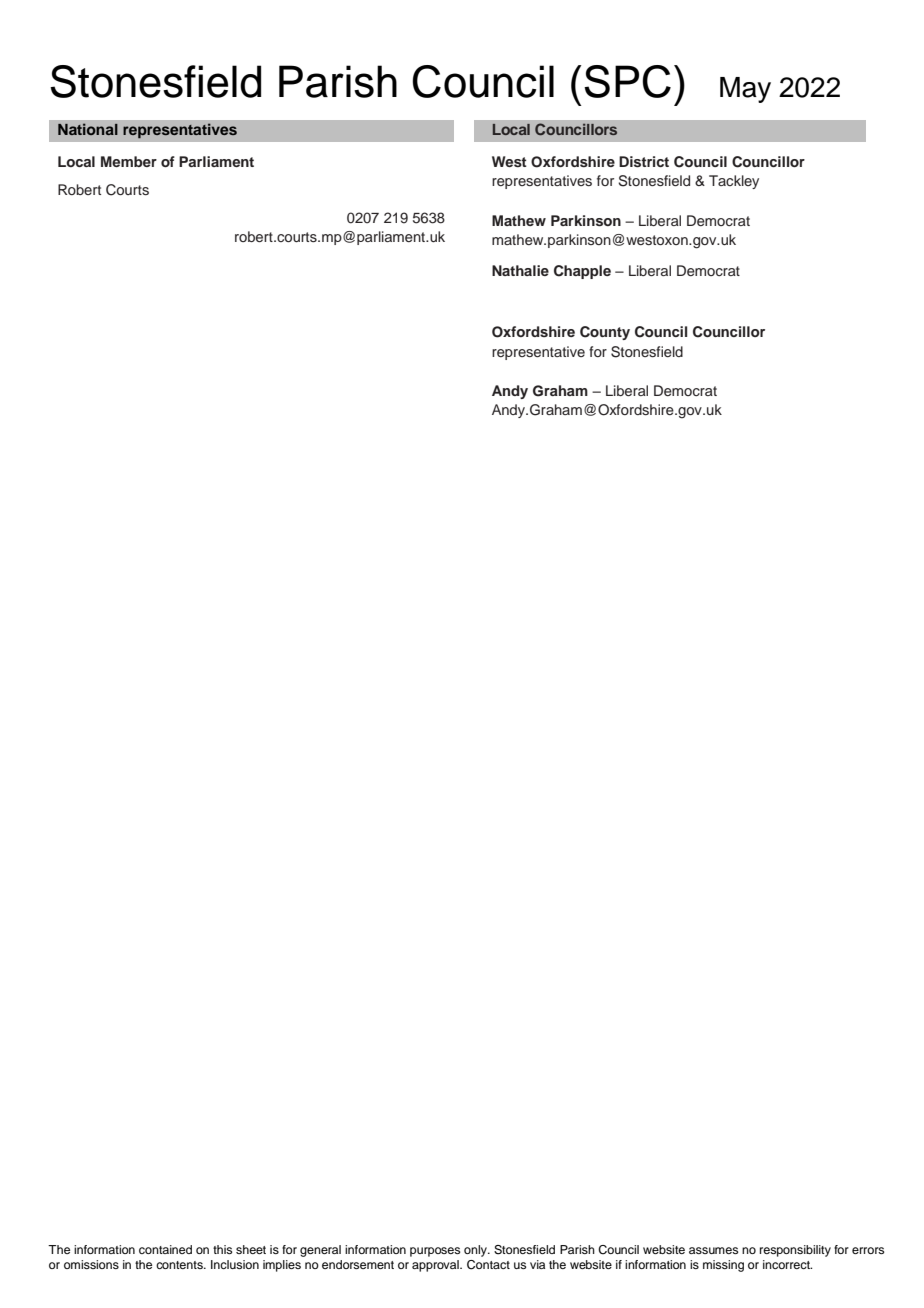 The image size is (924, 1308). I want to click on responsibility, so click(795, 1251).
